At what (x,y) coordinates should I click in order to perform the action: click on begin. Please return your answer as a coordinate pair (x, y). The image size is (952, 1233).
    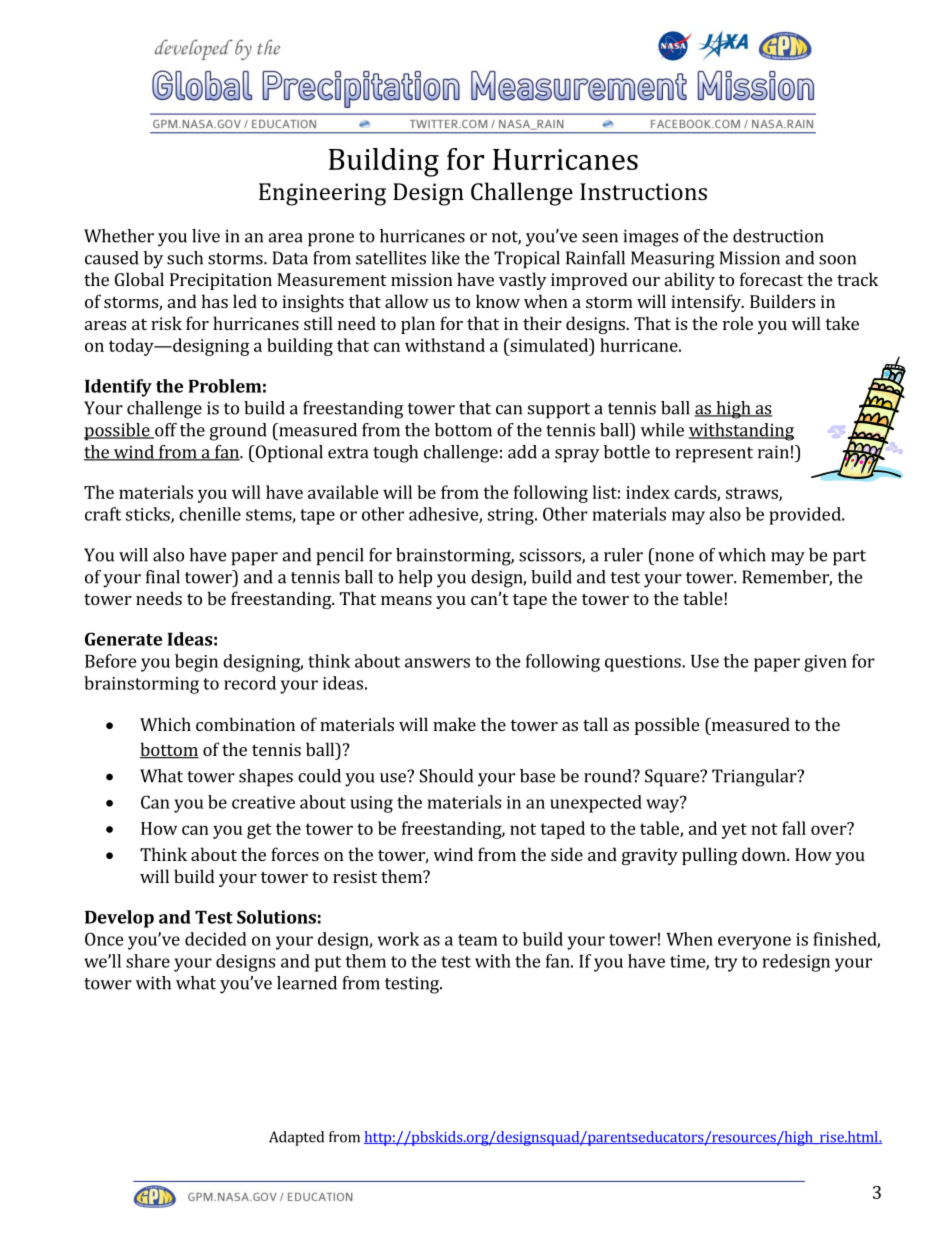
    Looking at the image, I should click on (196, 663).
